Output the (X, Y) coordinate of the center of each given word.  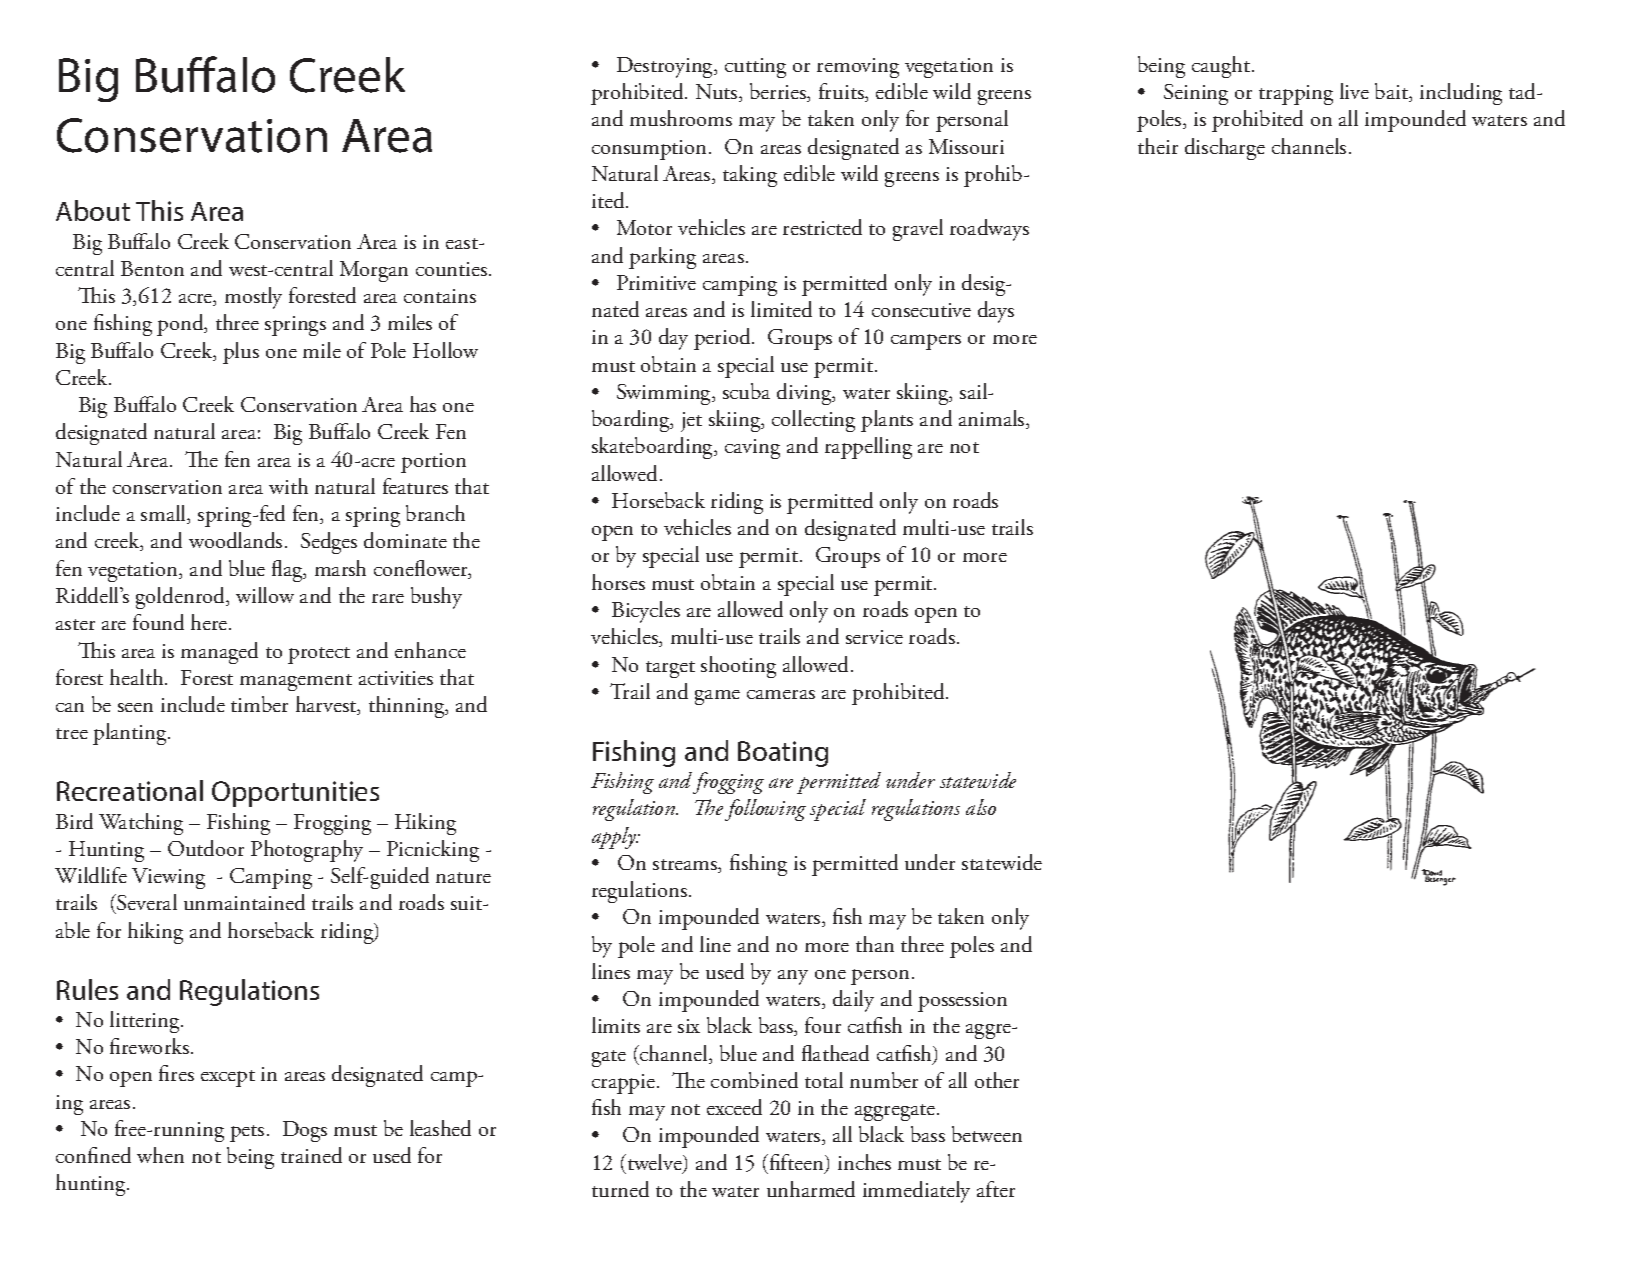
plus (241, 353)
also (981, 807)
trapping (1296, 95)
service (874, 637)
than (875, 944)
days (996, 312)
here (210, 622)
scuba (746, 391)
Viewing (168, 878)
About (93, 210)
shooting (738, 667)
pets (247, 1133)
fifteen (796, 1163)
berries (779, 92)
